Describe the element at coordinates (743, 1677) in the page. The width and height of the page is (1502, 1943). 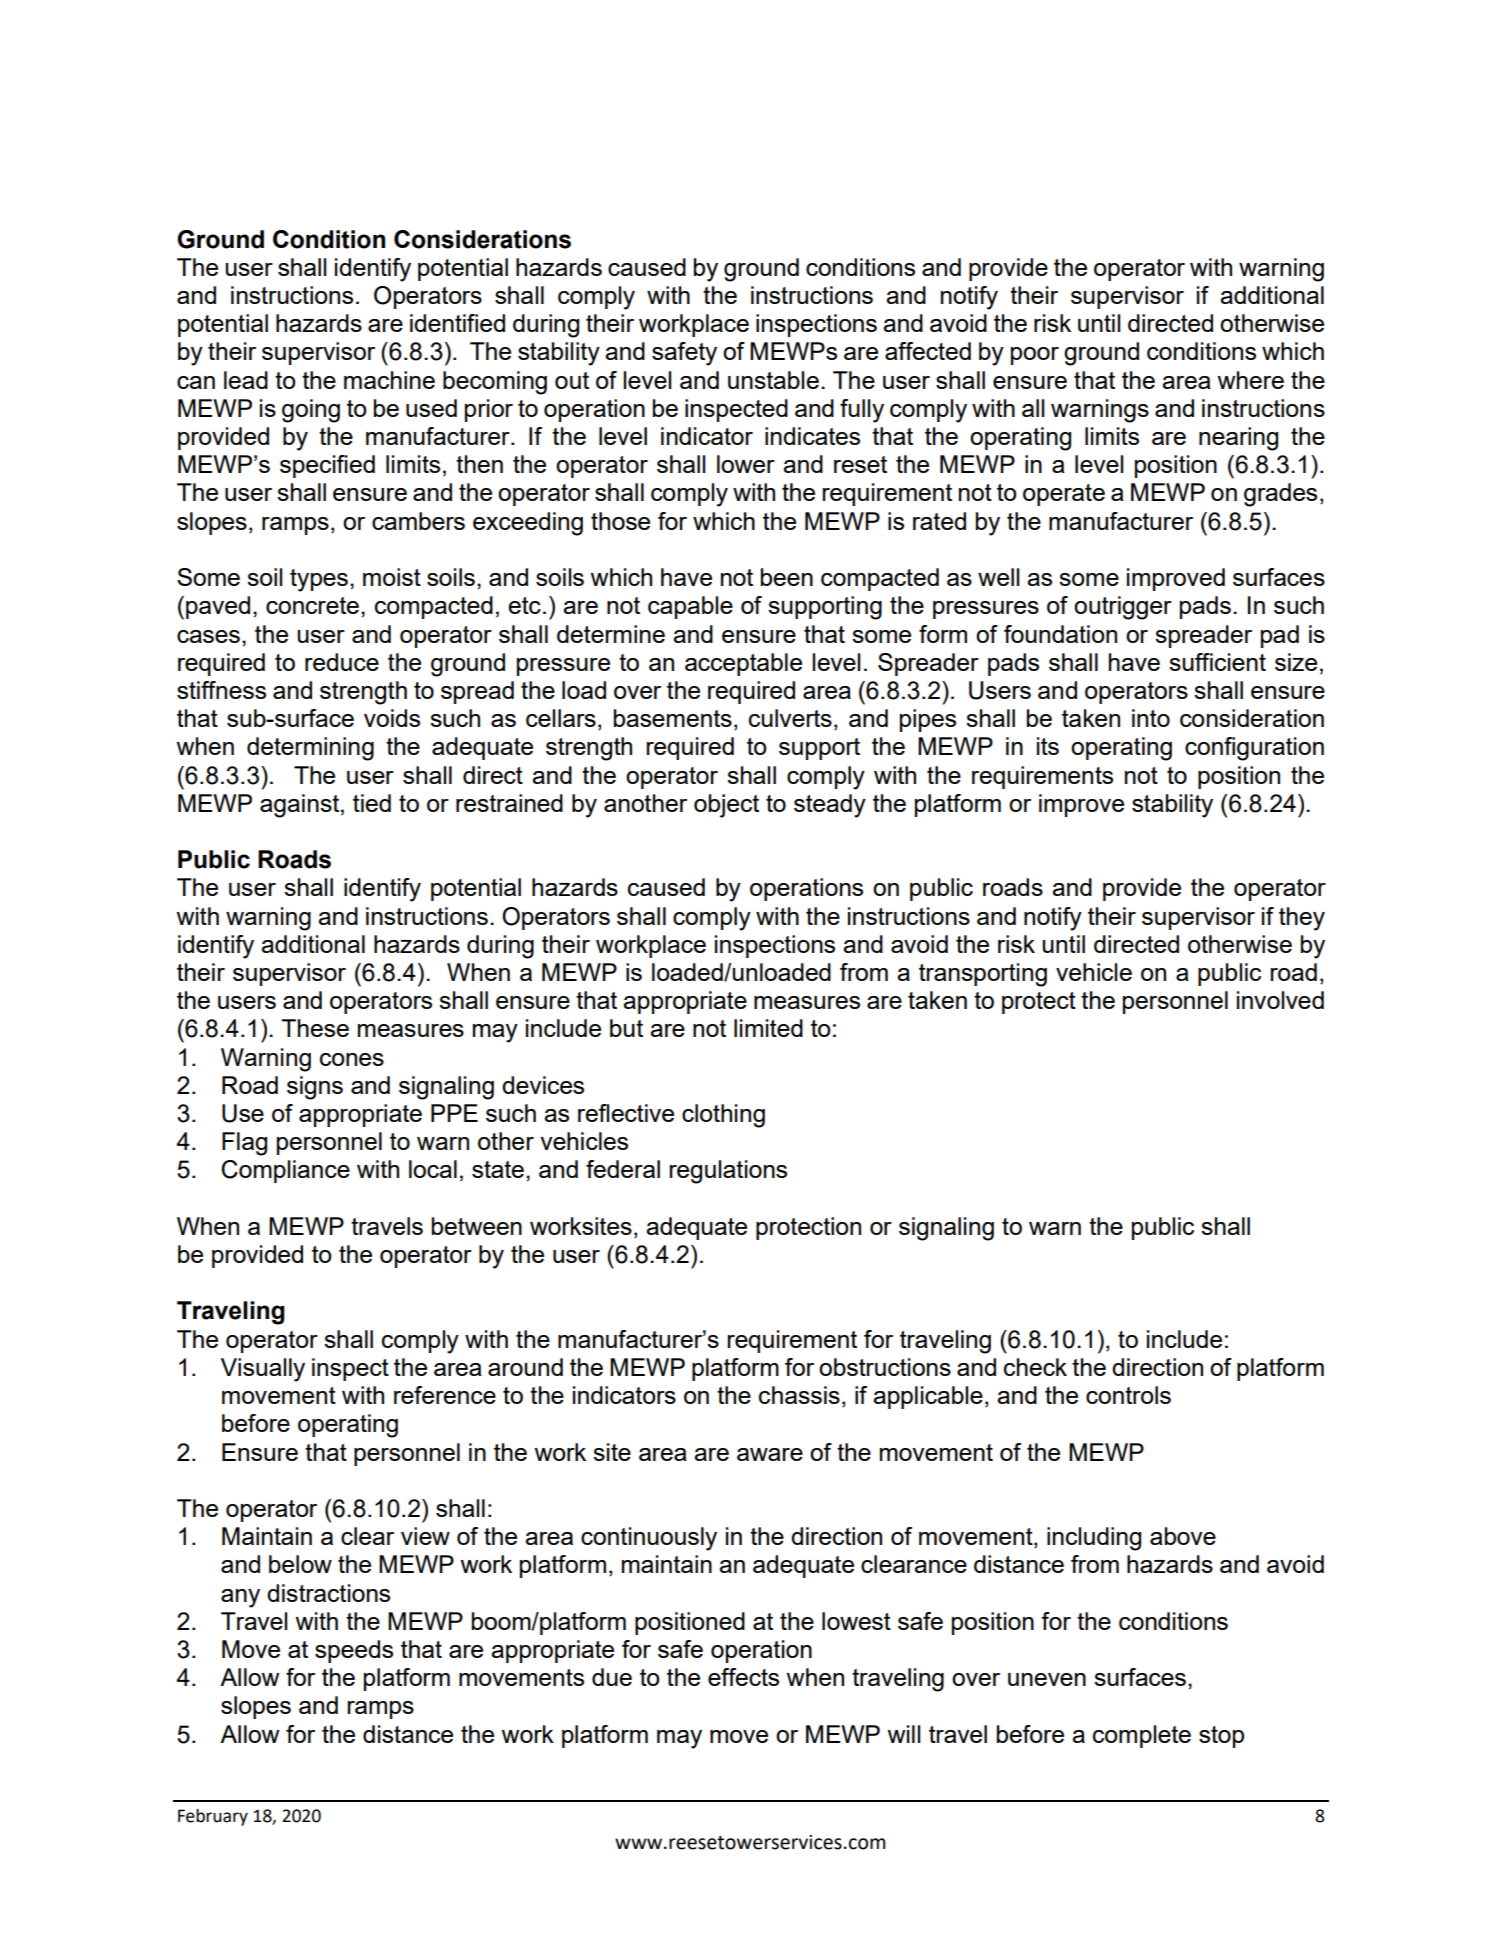
I see `effects` at that location.
